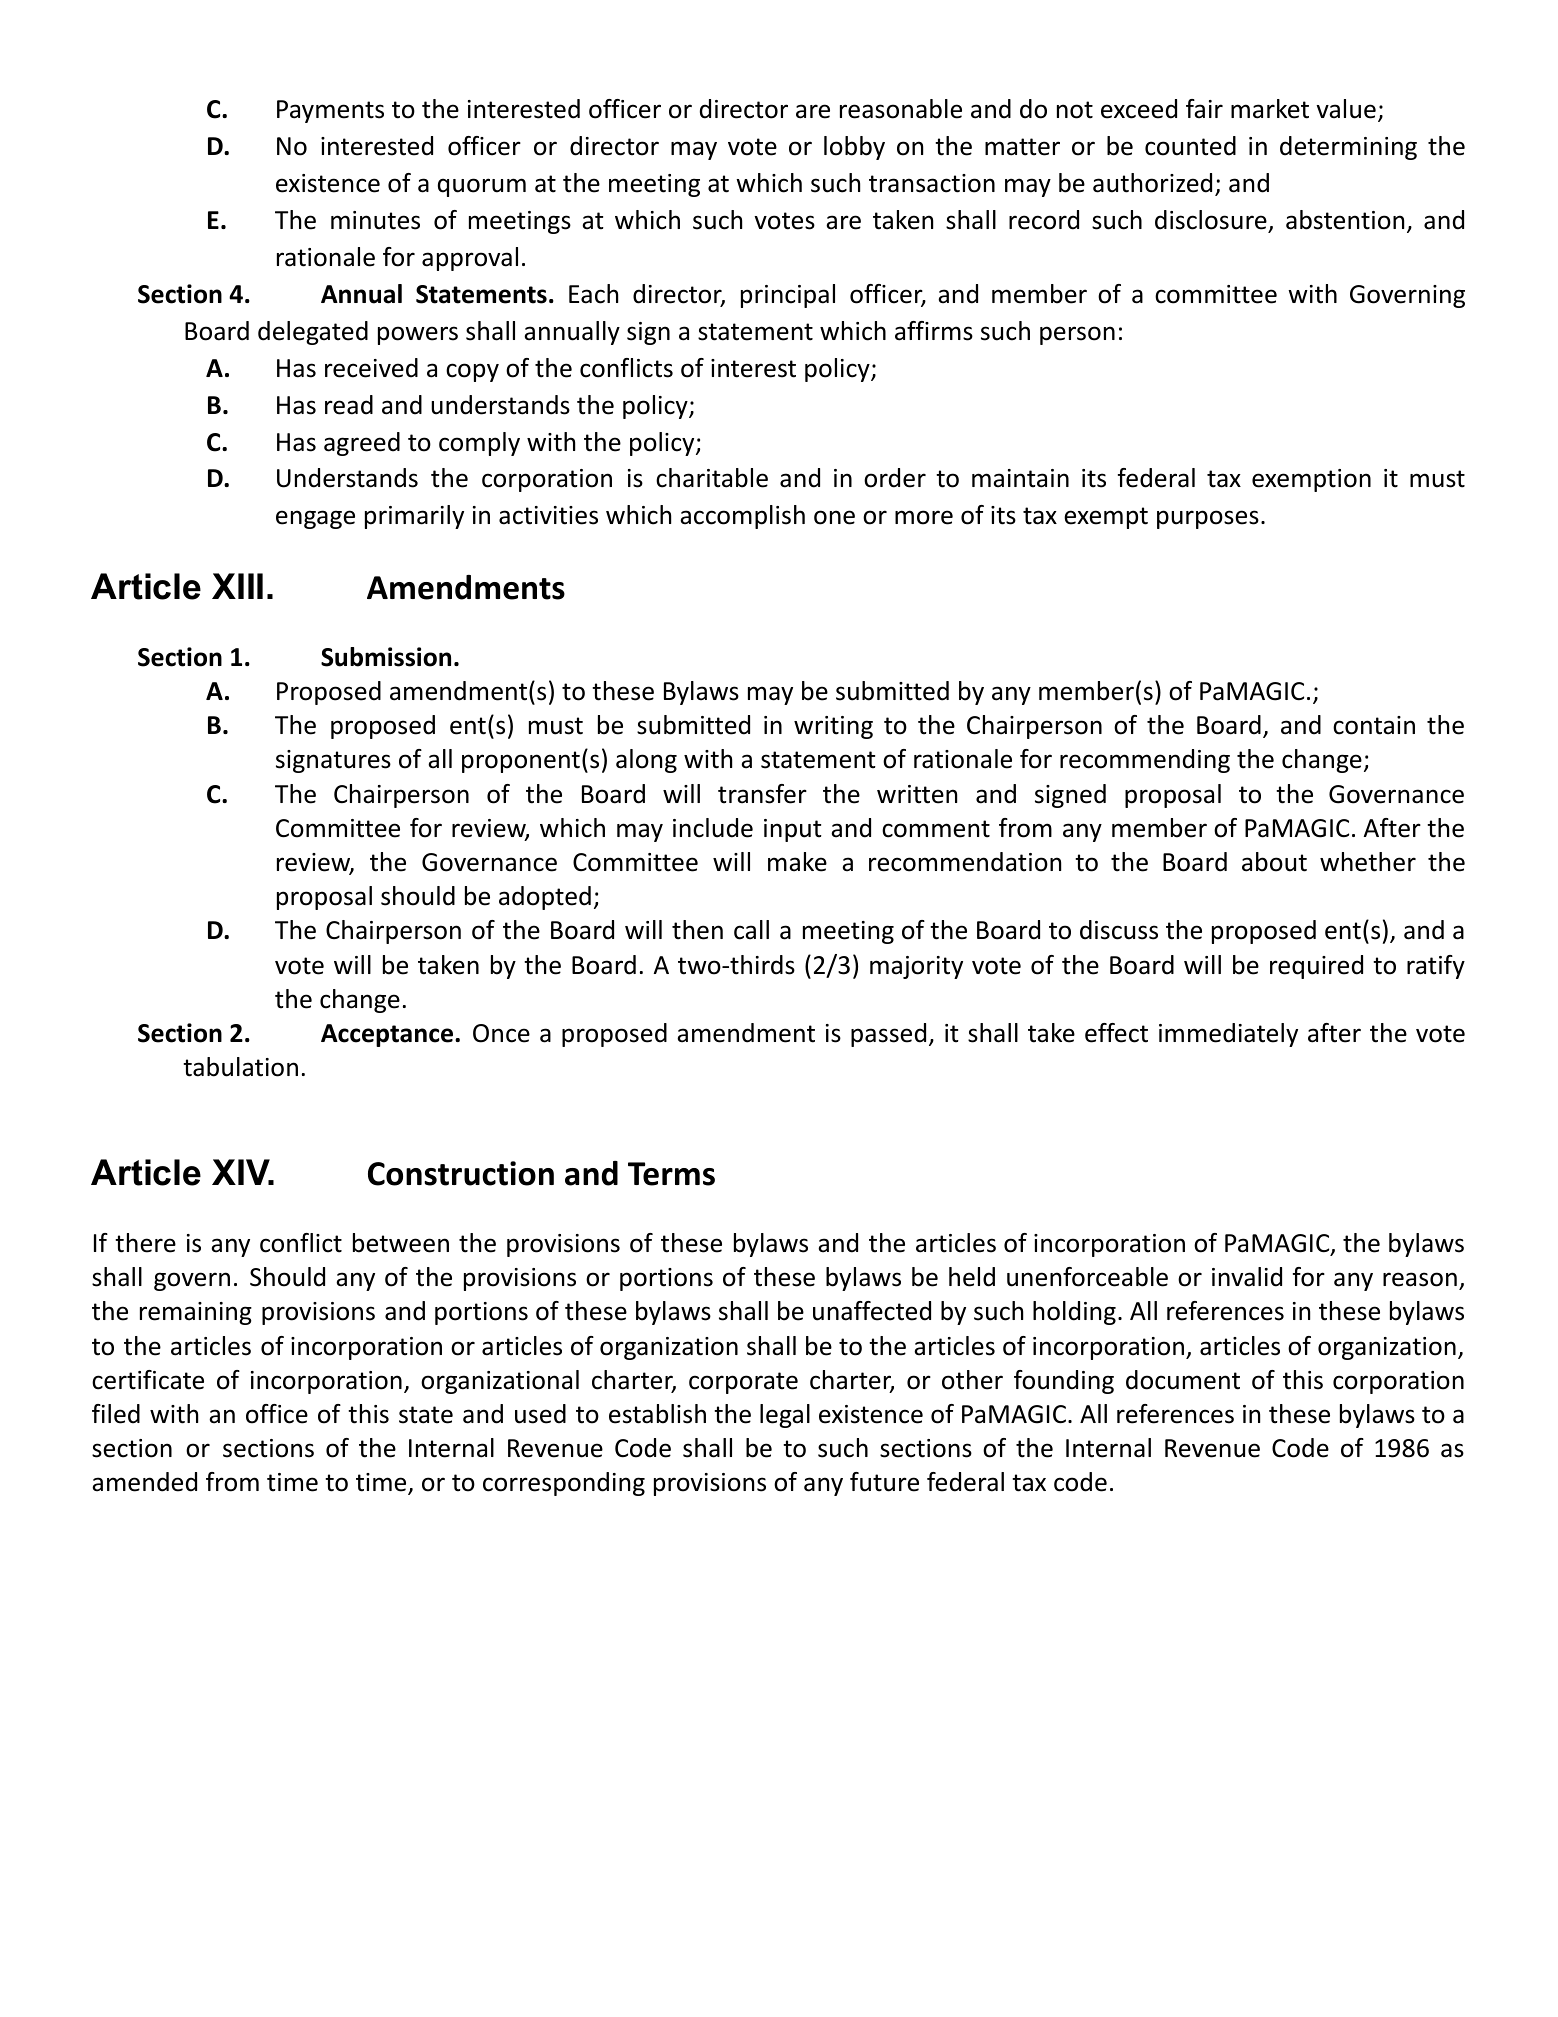 This screenshot has width=1558, height=2017. Describe the element at coordinates (330, 111) in the screenshot. I see `Payments` at that location.
